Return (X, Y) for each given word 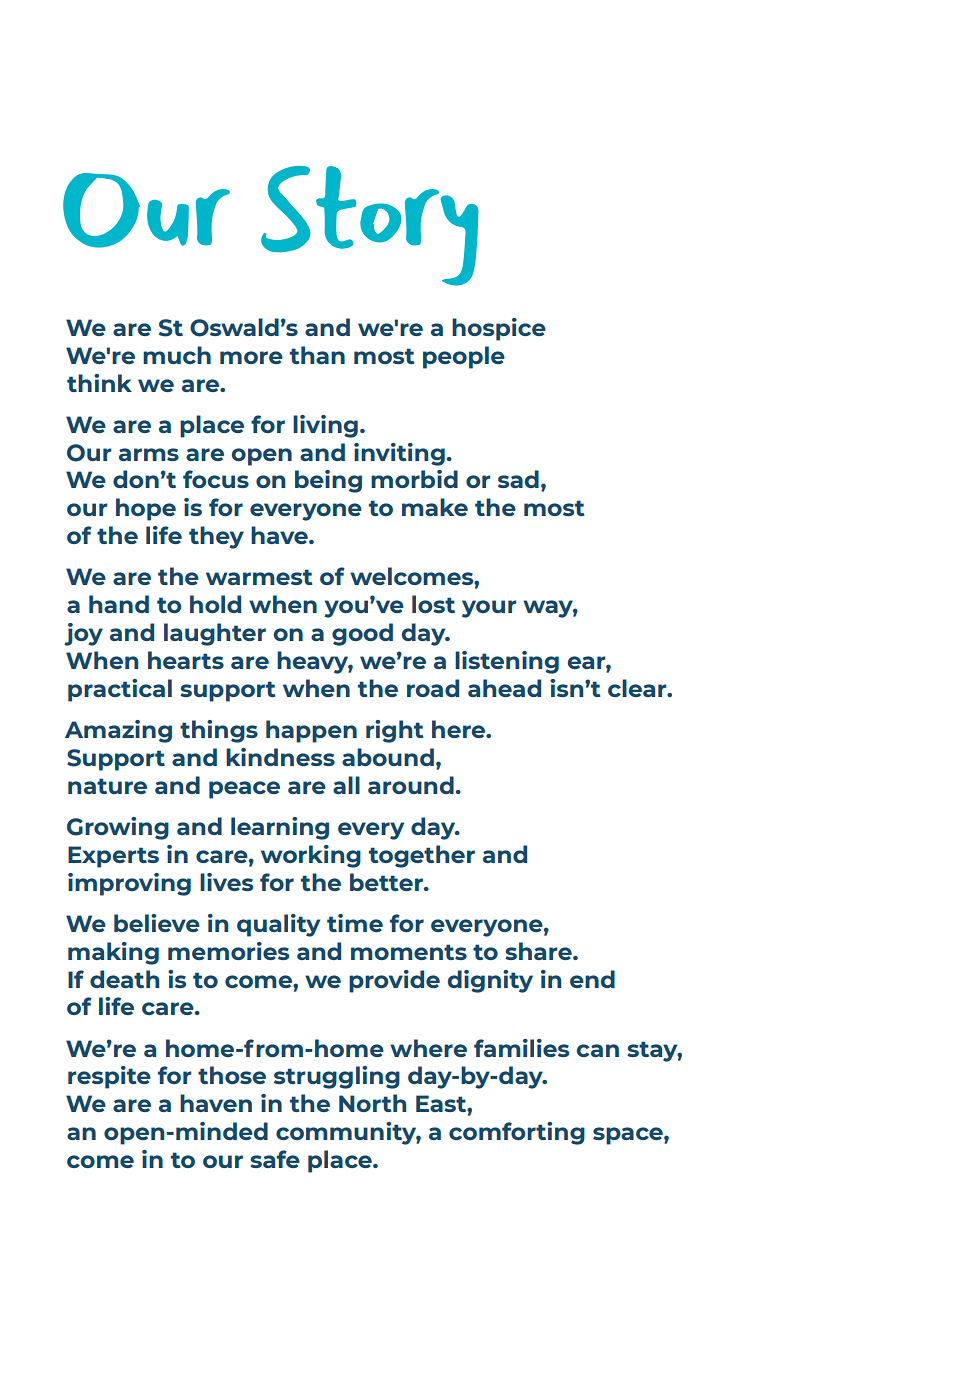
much (177, 355)
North (373, 1103)
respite (109, 1077)
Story (370, 226)
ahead (504, 688)
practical (120, 690)
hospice (499, 329)
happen (311, 731)
